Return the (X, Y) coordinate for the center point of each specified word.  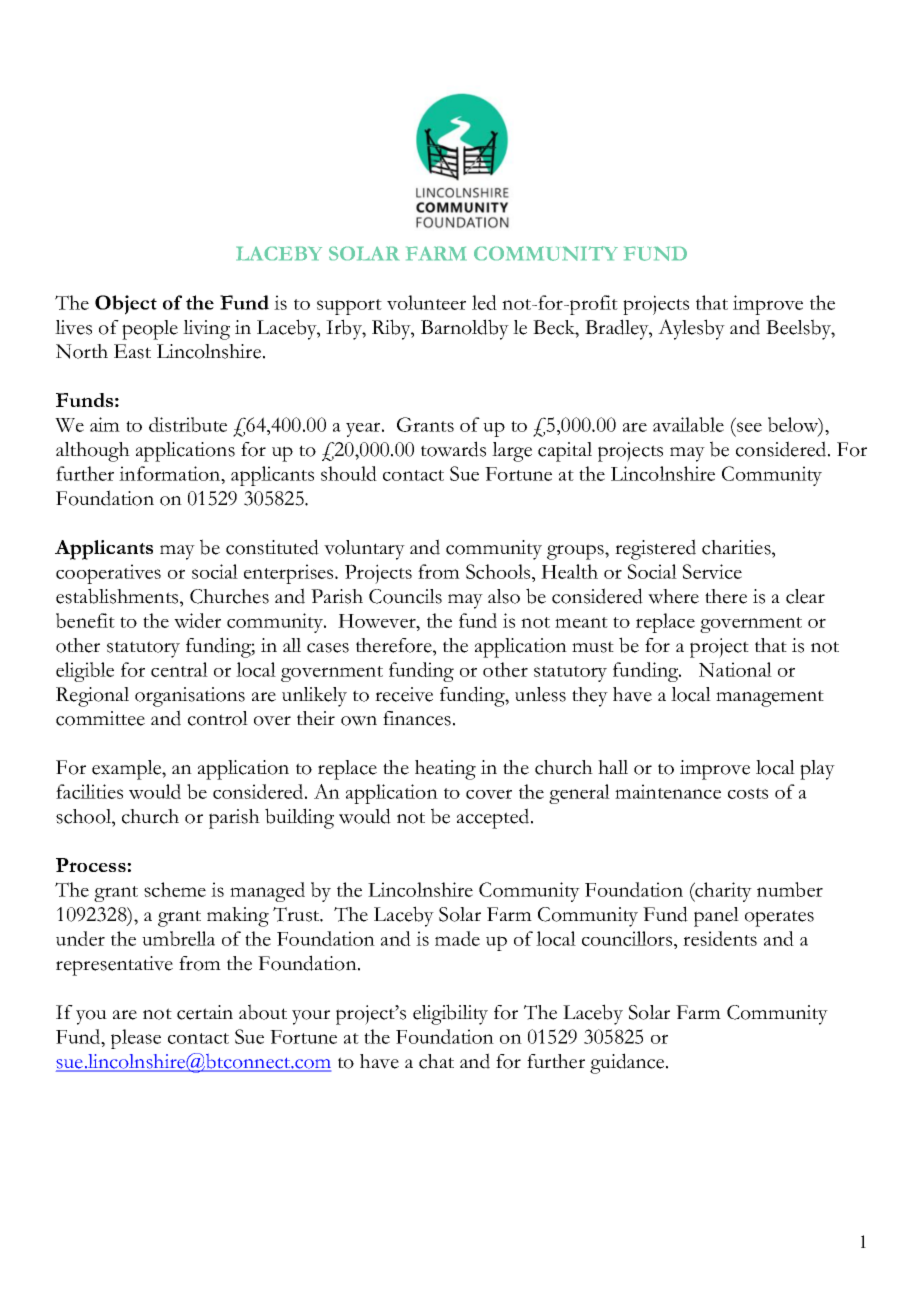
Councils (405, 596)
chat (436, 1061)
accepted (493, 818)
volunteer (426, 302)
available (688, 424)
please (136, 1039)
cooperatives (108, 574)
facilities (89, 791)
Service (712, 571)
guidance (628, 1063)
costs (748, 793)
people (150, 330)
